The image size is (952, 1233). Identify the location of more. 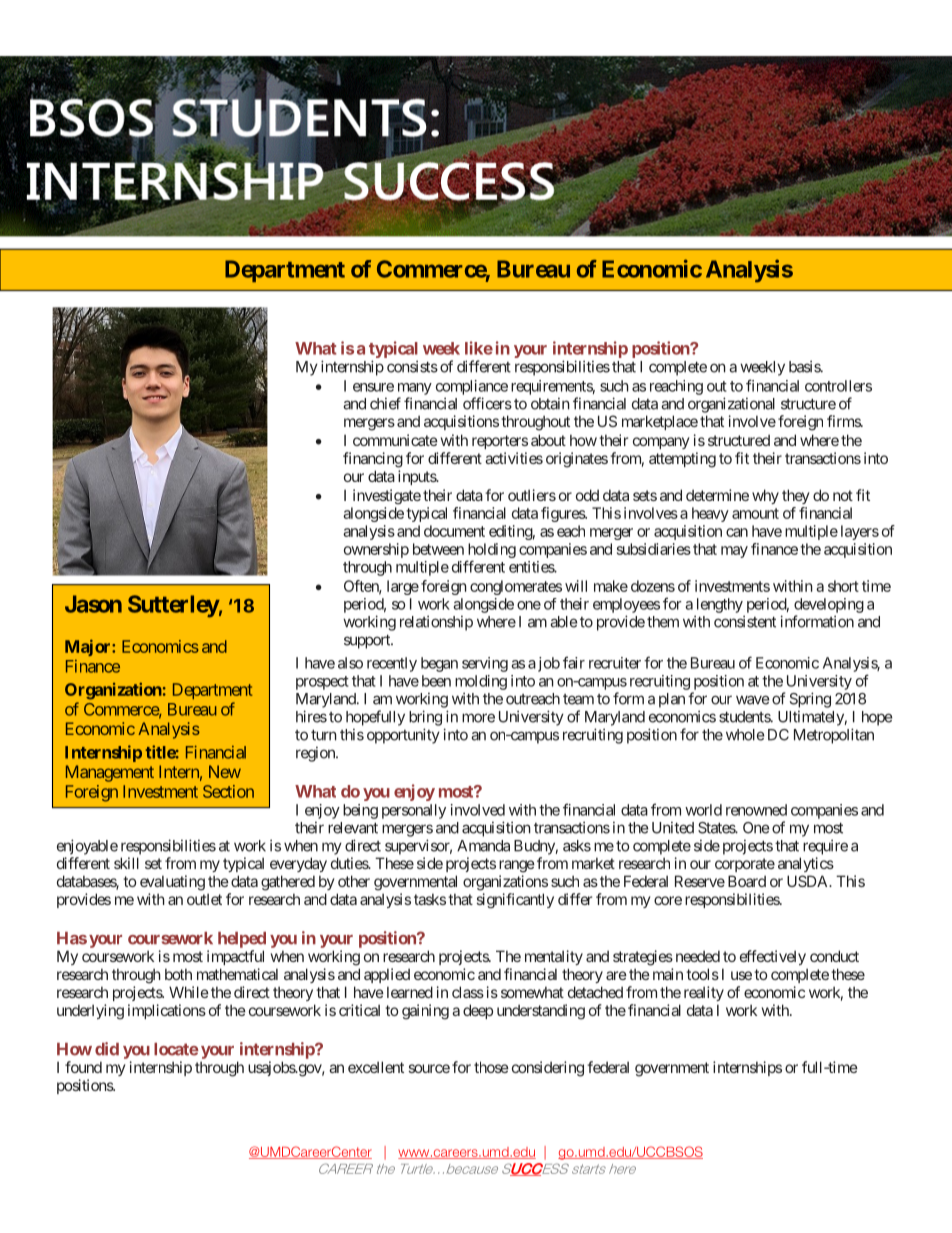
(478, 718).
